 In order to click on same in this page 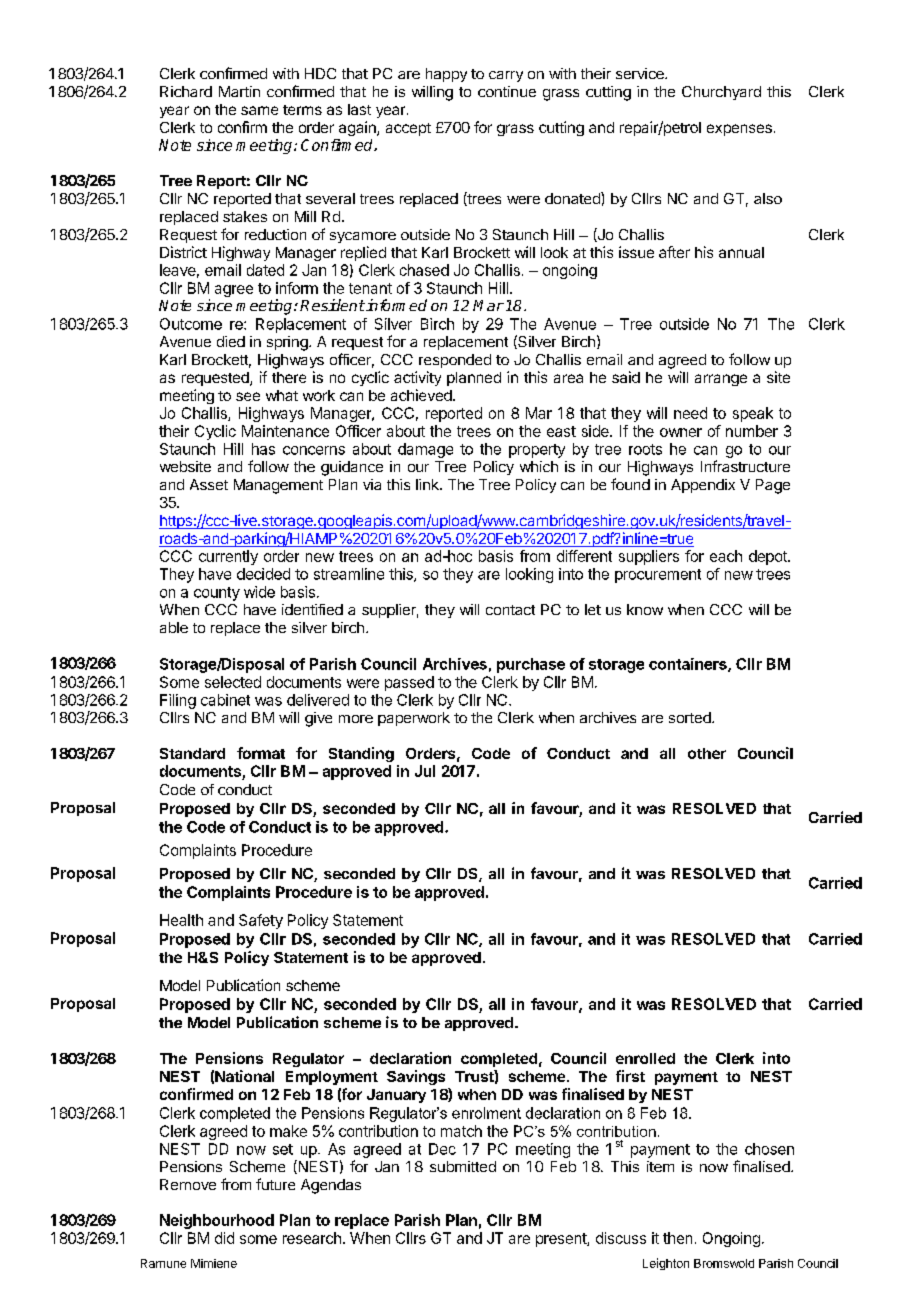, I will do `click(259, 110)`.
